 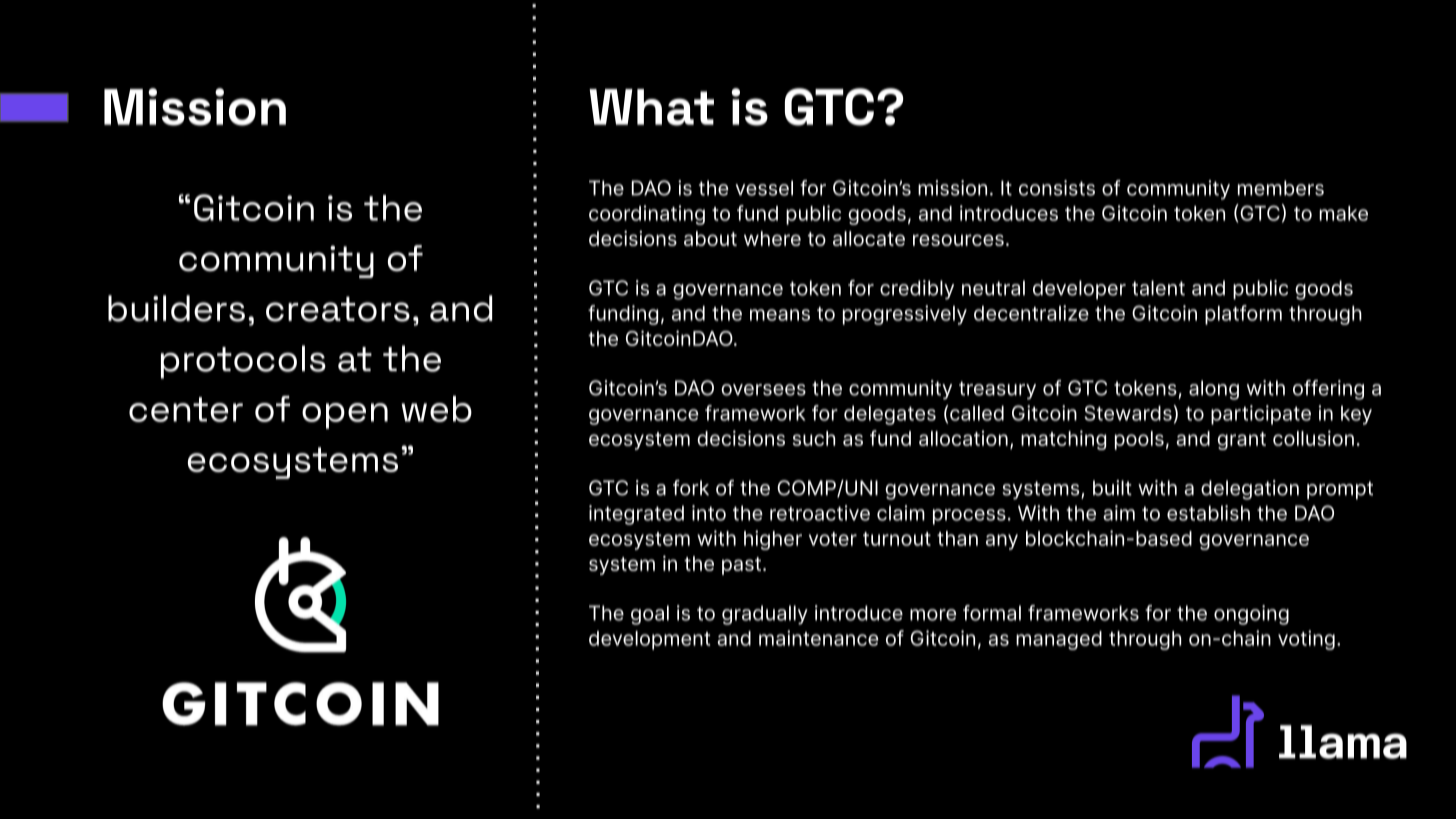 I want to click on talent, so click(x=1158, y=288).
